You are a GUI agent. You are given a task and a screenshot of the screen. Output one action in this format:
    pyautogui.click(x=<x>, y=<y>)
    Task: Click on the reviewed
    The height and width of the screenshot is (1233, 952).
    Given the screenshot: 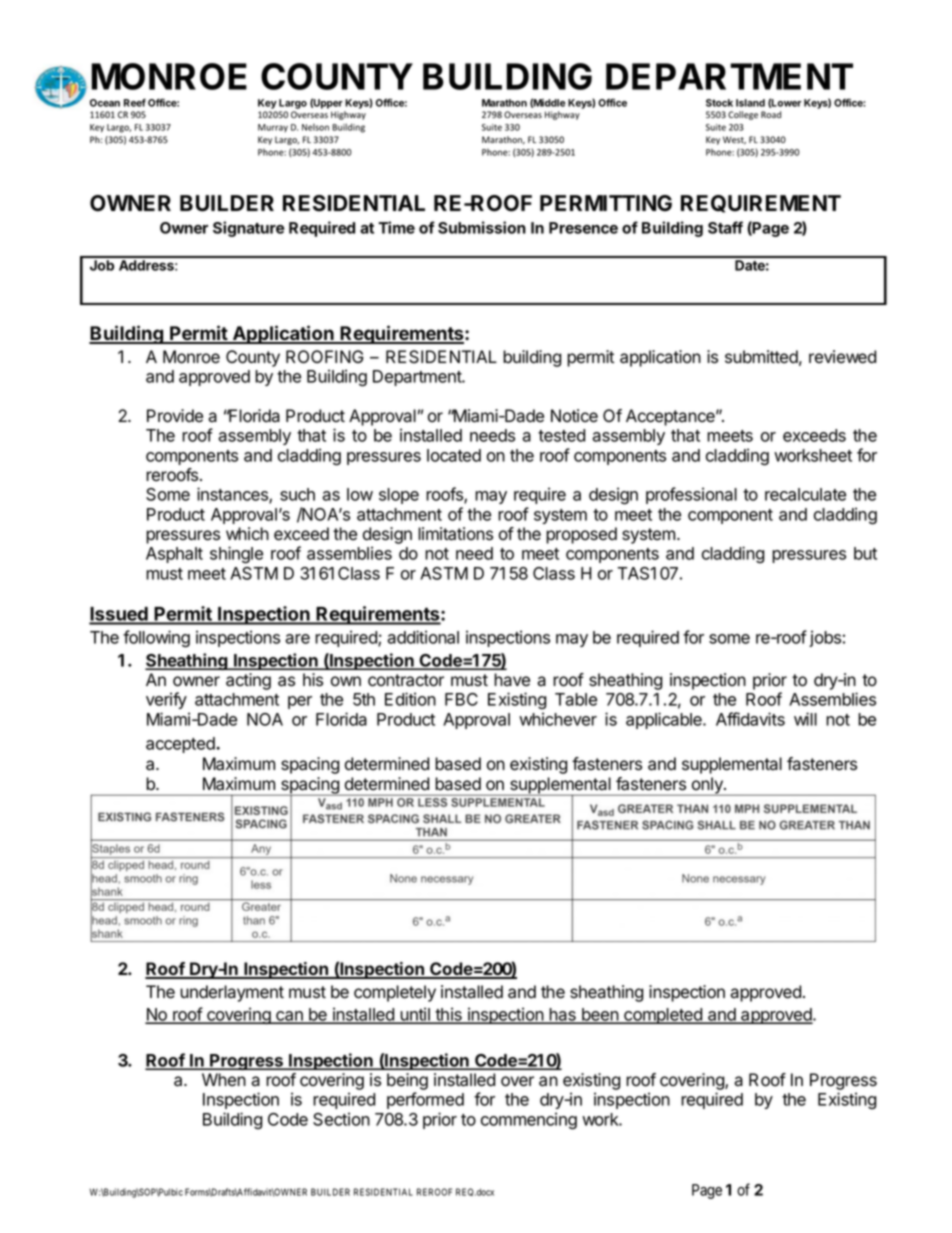 What is the action you would take?
    pyautogui.click(x=842, y=357)
